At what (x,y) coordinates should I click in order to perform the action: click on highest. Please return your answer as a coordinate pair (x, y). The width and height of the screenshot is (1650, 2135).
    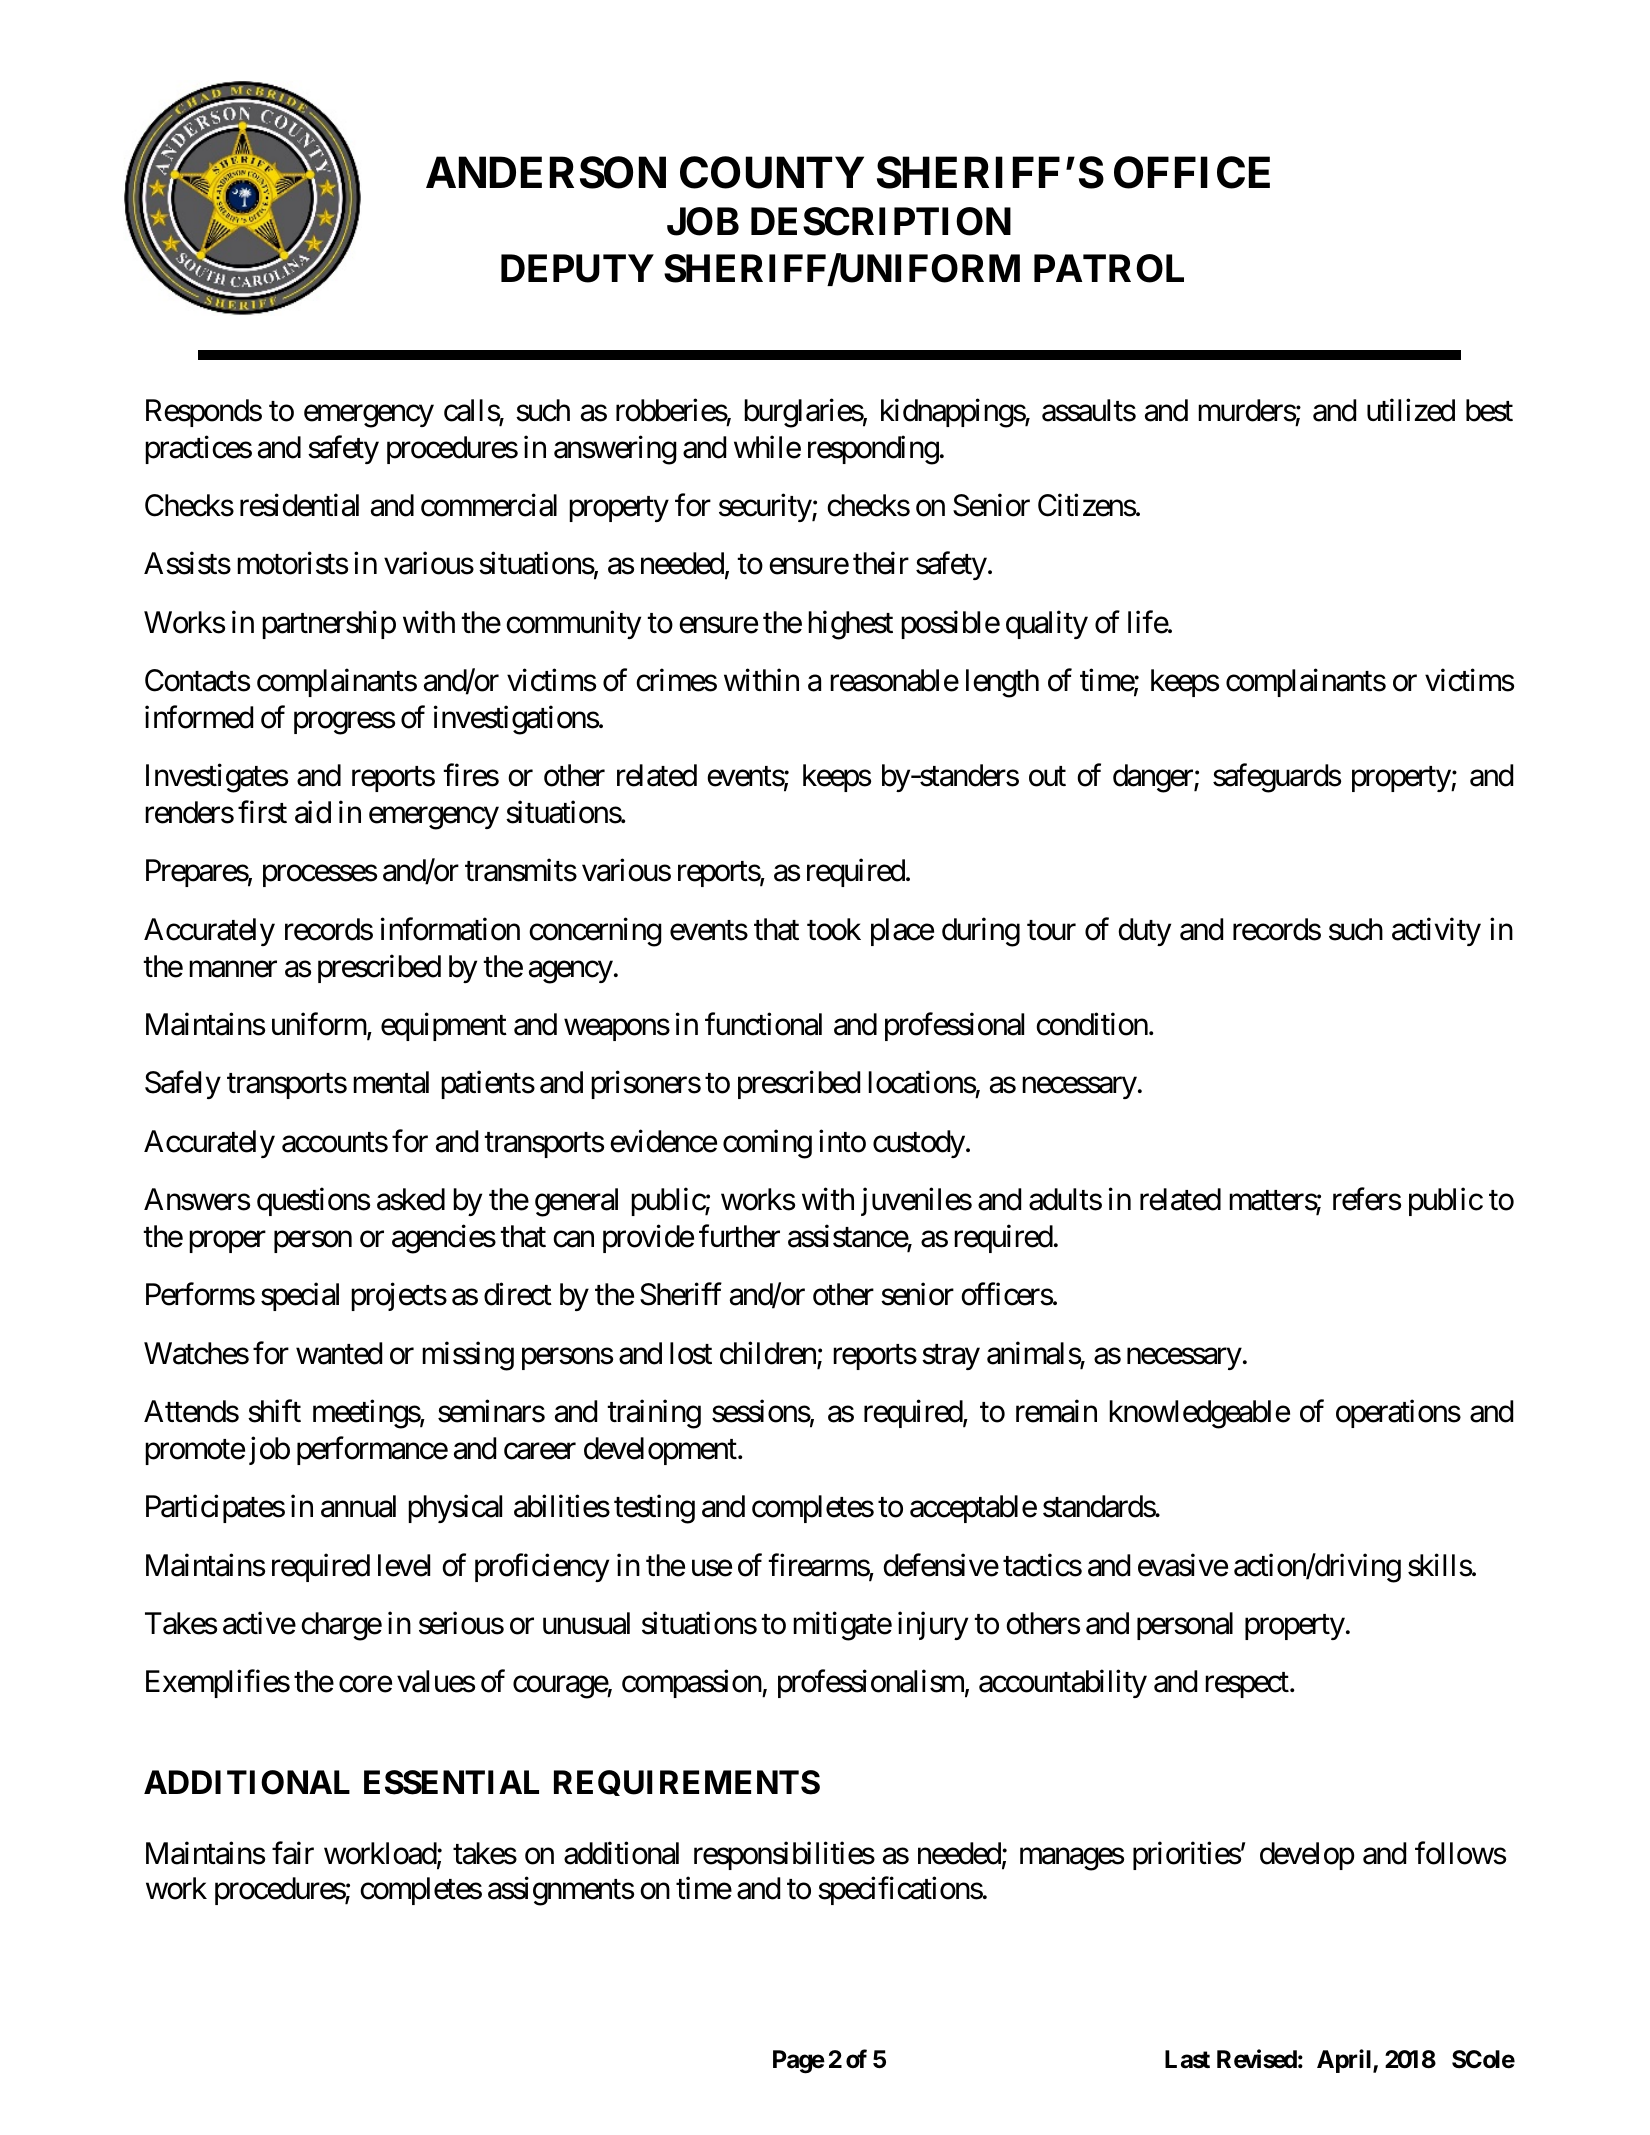
    Looking at the image, I should click on (850, 625).
